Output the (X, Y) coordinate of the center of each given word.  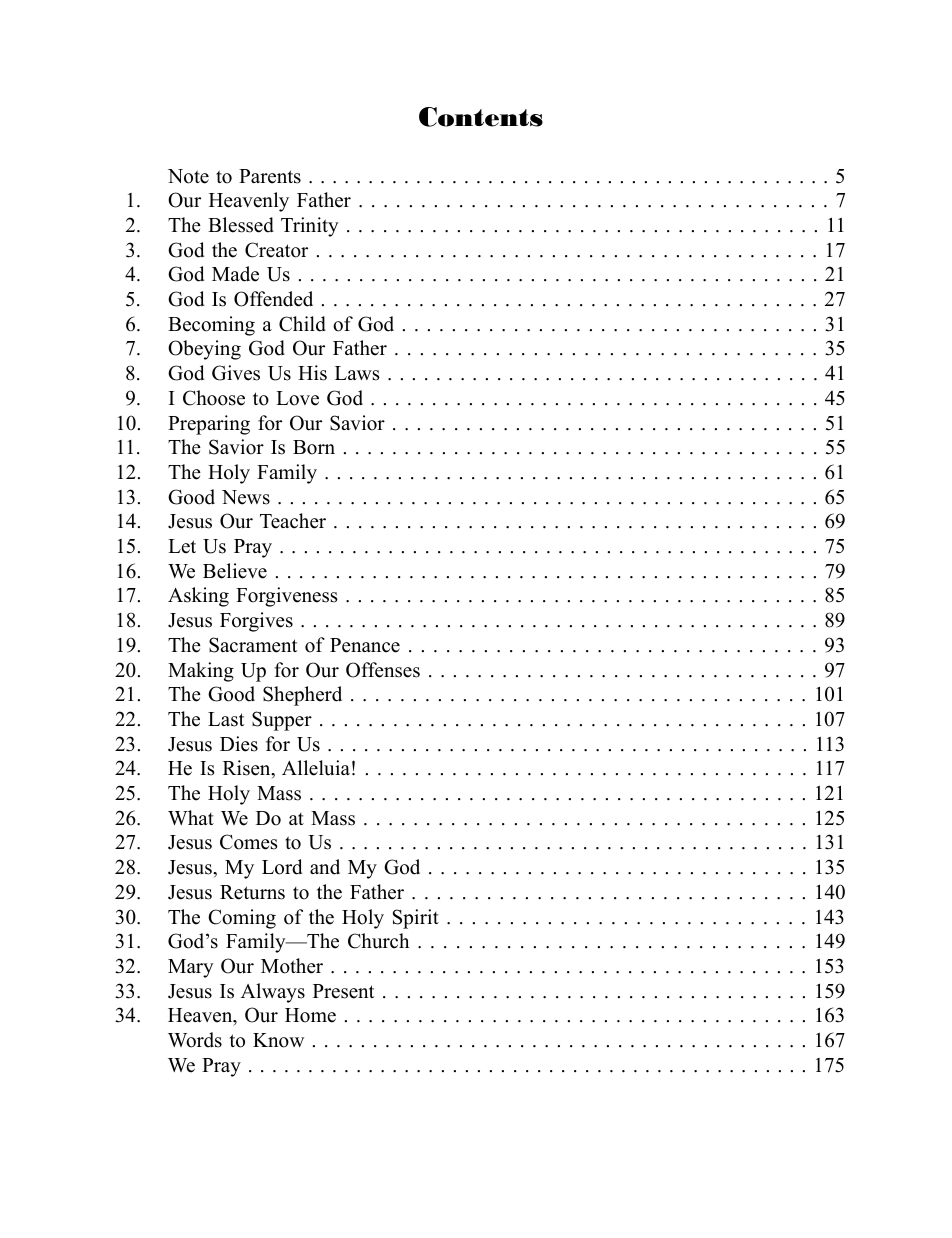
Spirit (416, 919)
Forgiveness (287, 597)
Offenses (383, 670)
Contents (481, 117)
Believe (235, 571)
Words (195, 1040)
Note (188, 176)
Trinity (310, 227)
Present (343, 991)
